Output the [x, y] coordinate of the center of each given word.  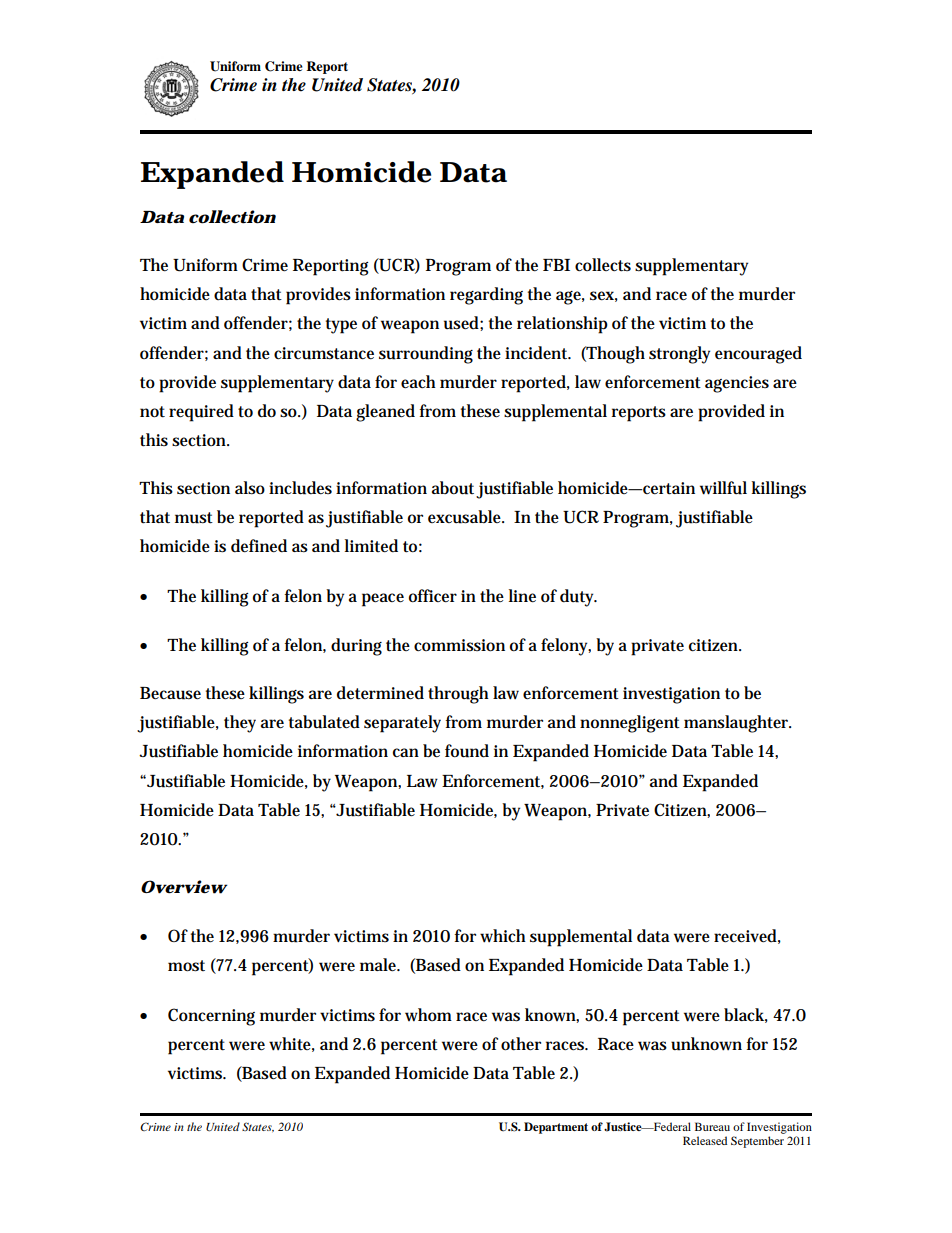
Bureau [712, 1126]
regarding [486, 296]
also [250, 488]
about [453, 488]
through [458, 695]
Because [170, 693]
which [503, 936]
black [746, 1015]
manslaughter [737, 724]
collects [603, 265]
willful [723, 488]
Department [556, 1128]
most [186, 966]
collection [232, 217]
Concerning [211, 1017]
